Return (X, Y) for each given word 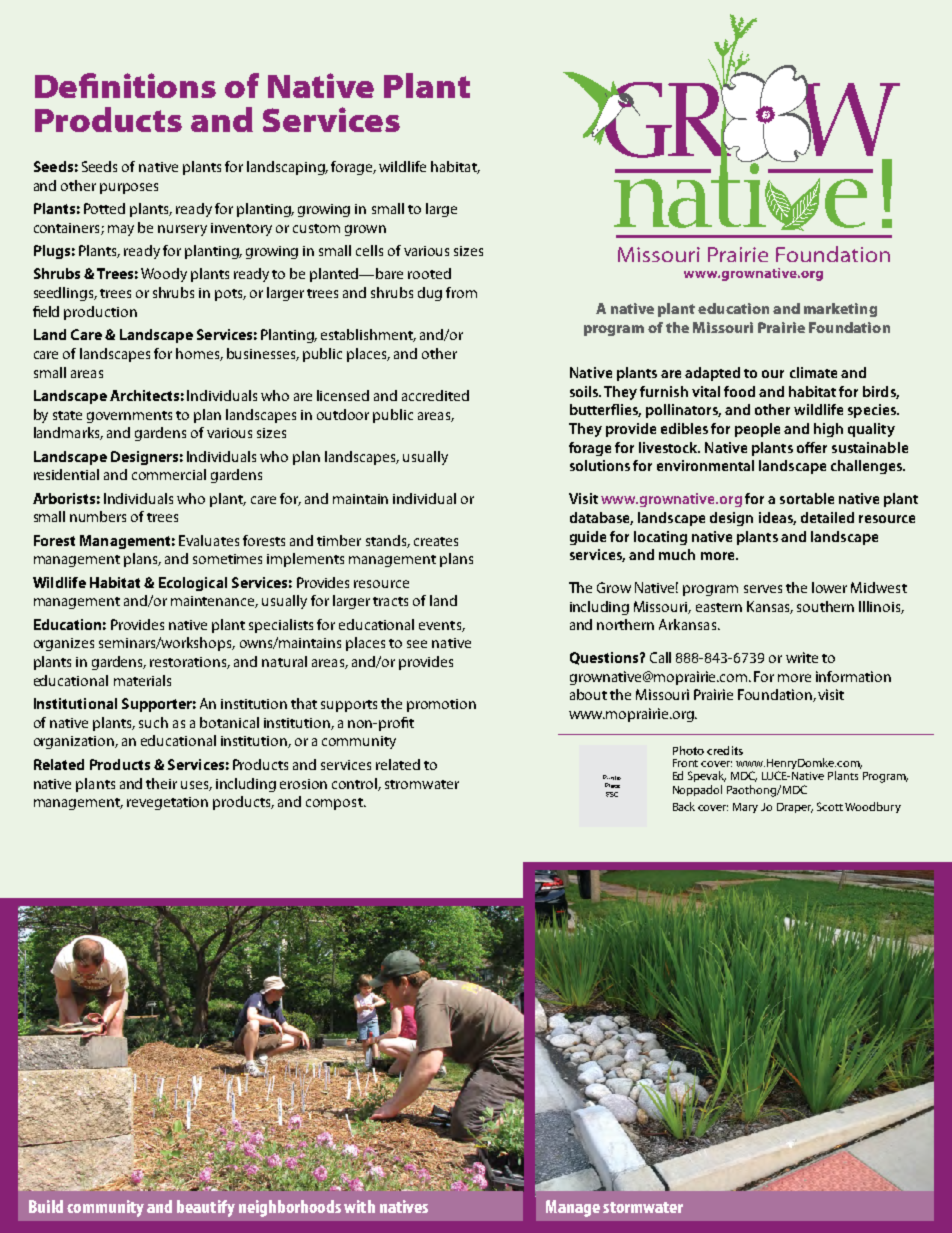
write (802, 657)
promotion (441, 705)
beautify (206, 1208)
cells (369, 250)
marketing (840, 310)
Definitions (125, 85)
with (359, 1206)
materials (142, 680)
